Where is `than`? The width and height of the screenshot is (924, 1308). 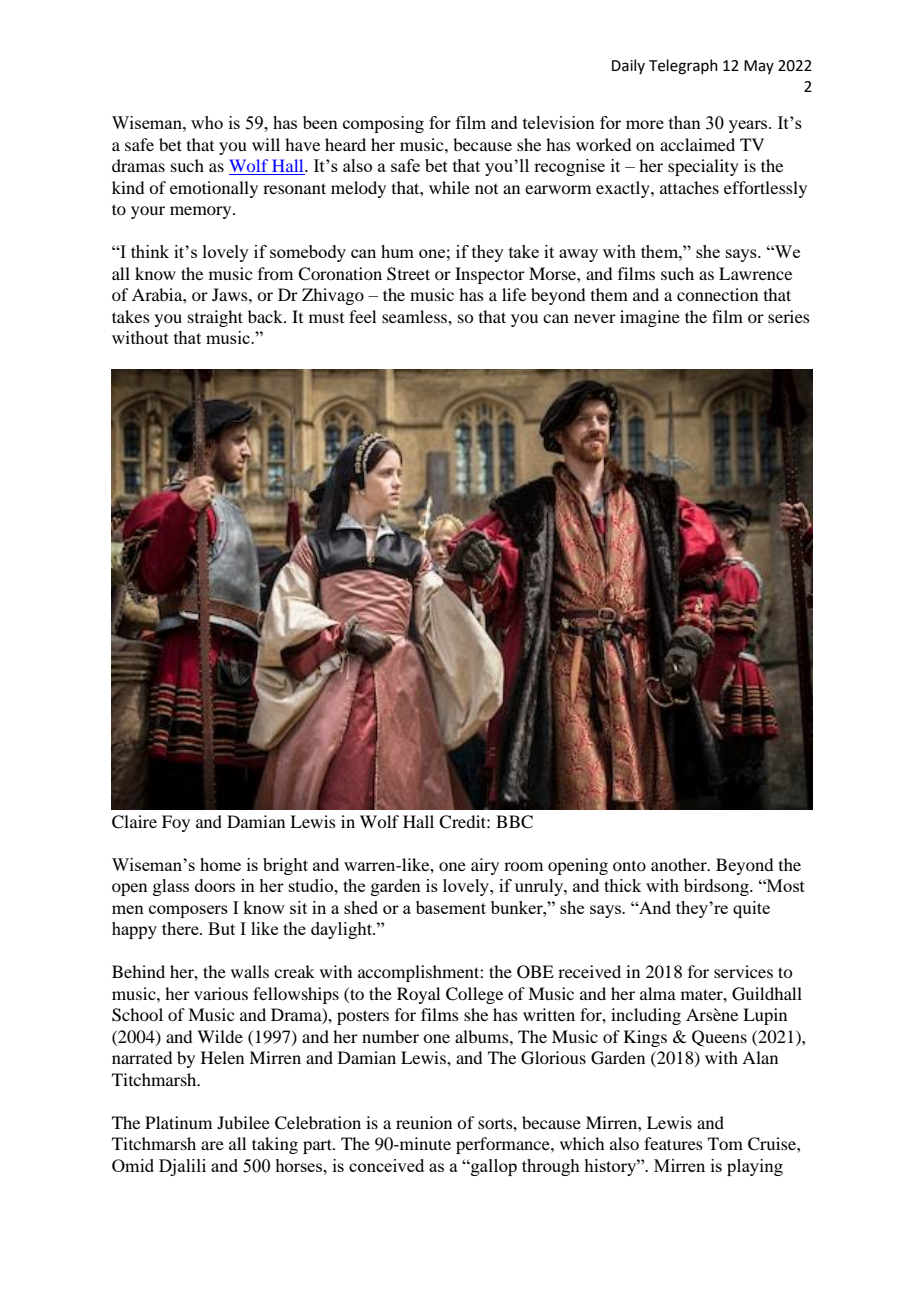 than is located at coordinates (685, 122).
